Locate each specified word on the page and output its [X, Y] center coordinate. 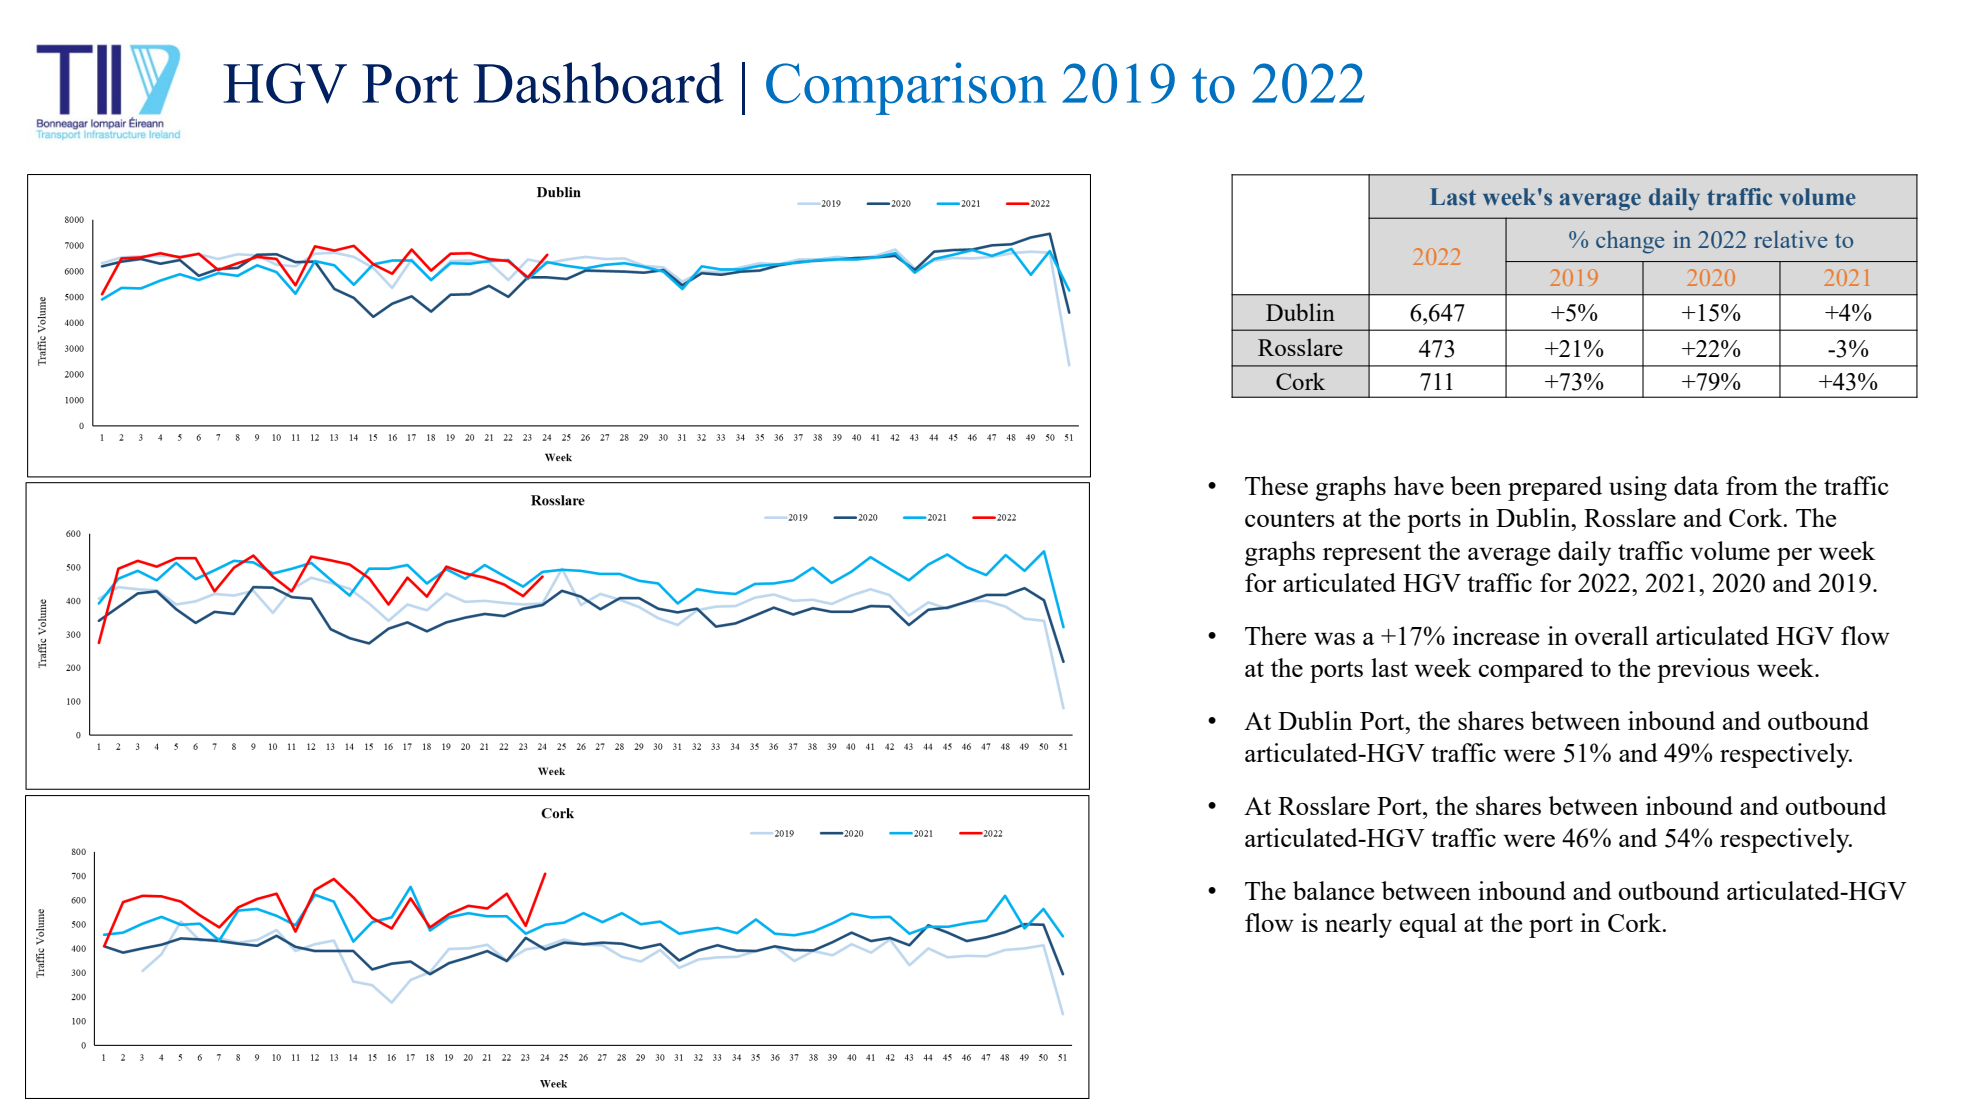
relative [1790, 239]
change [1630, 242]
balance [1333, 890]
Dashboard [599, 83]
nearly [1358, 925]
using [1638, 488]
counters [1290, 519]
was [1334, 639]
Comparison [906, 88]
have [1419, 485]
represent [1372, 555]
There [1275, 635]
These [1276, 485]
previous [1703, 670]
